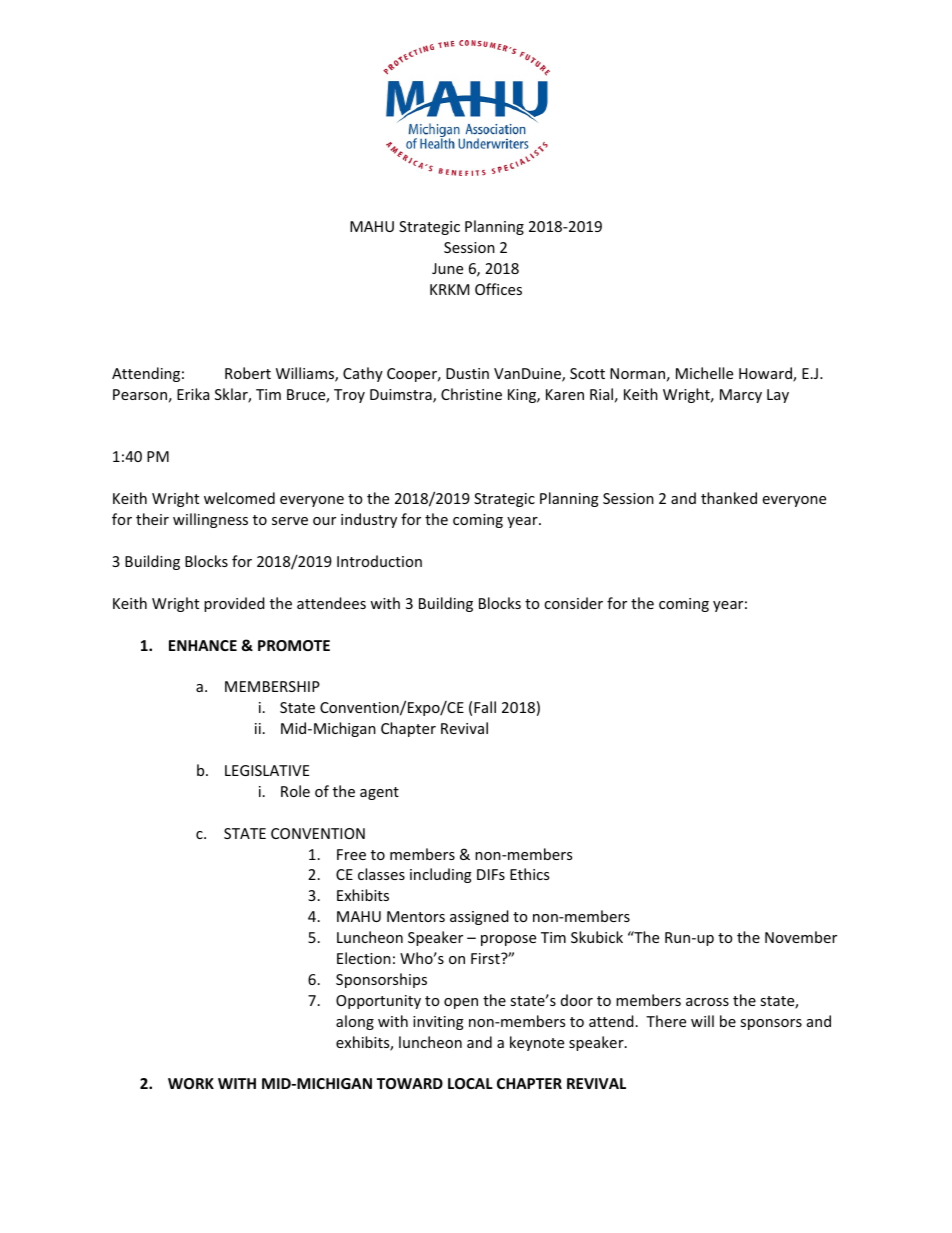  Describe the element at coordinates (666, 1021) in the page. I see `There` at that location.
